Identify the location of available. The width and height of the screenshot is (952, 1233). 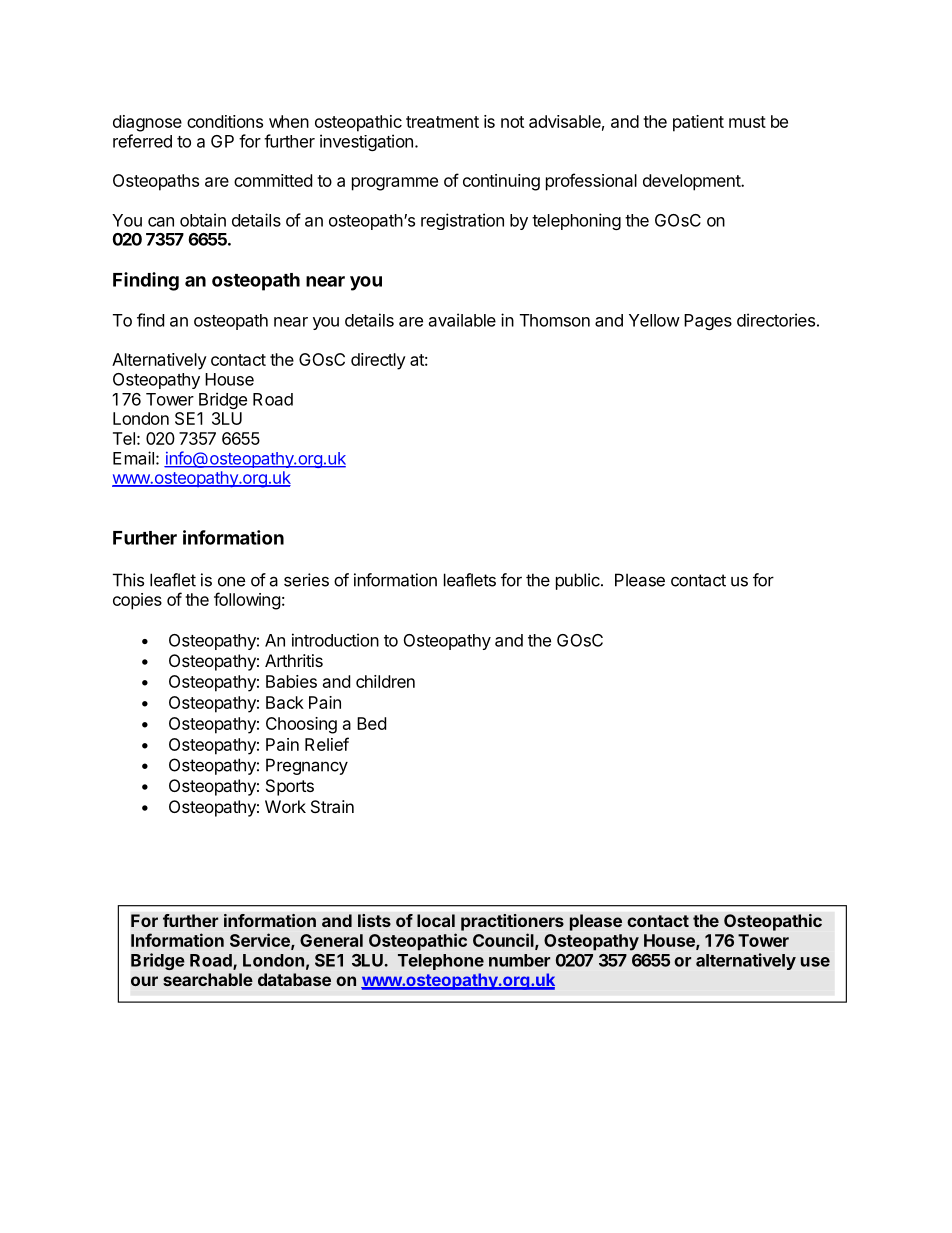
(462, 320).
